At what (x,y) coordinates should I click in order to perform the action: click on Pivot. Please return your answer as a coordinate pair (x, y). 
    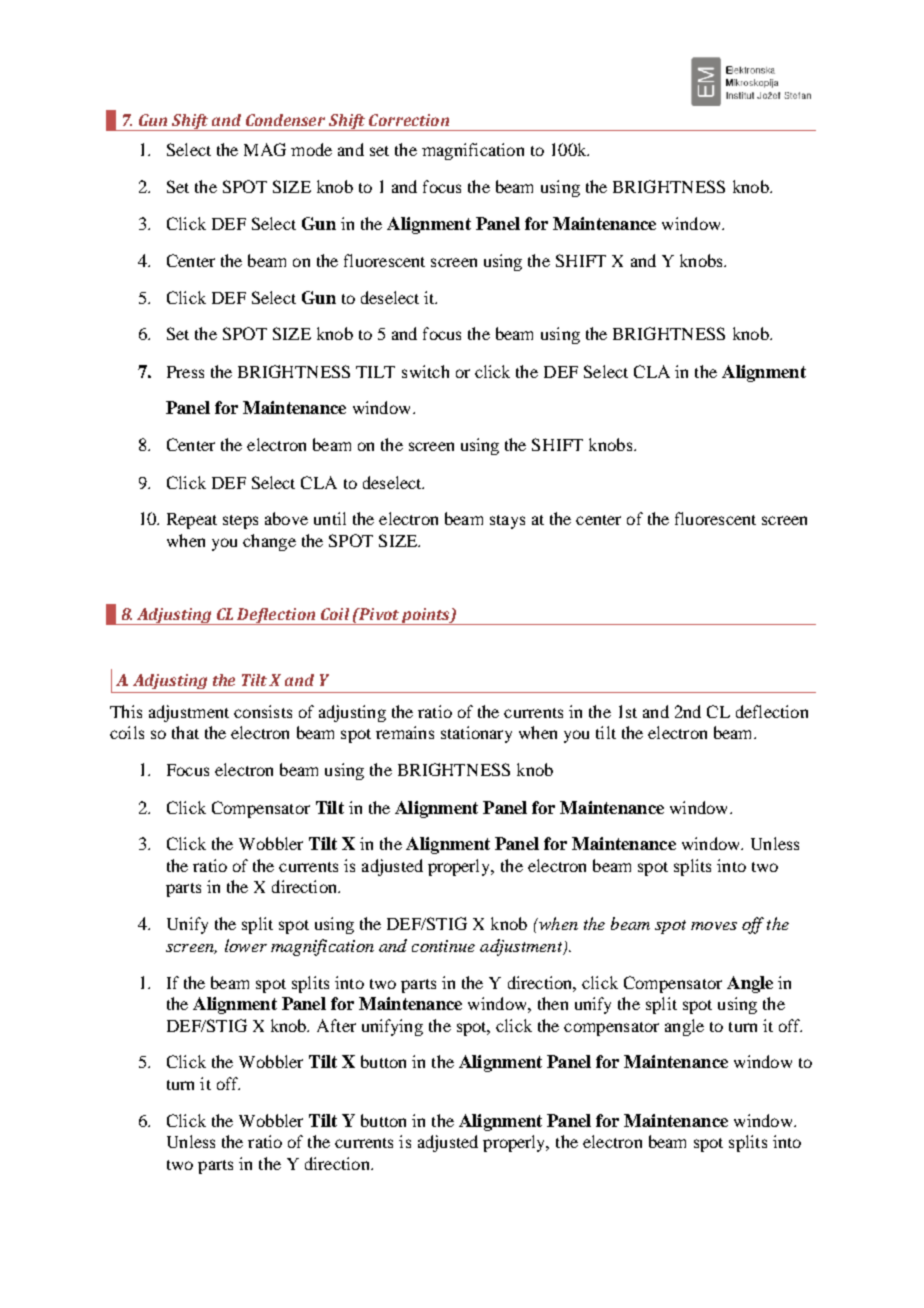
    Looking at the image, I should click on (378, 614).
